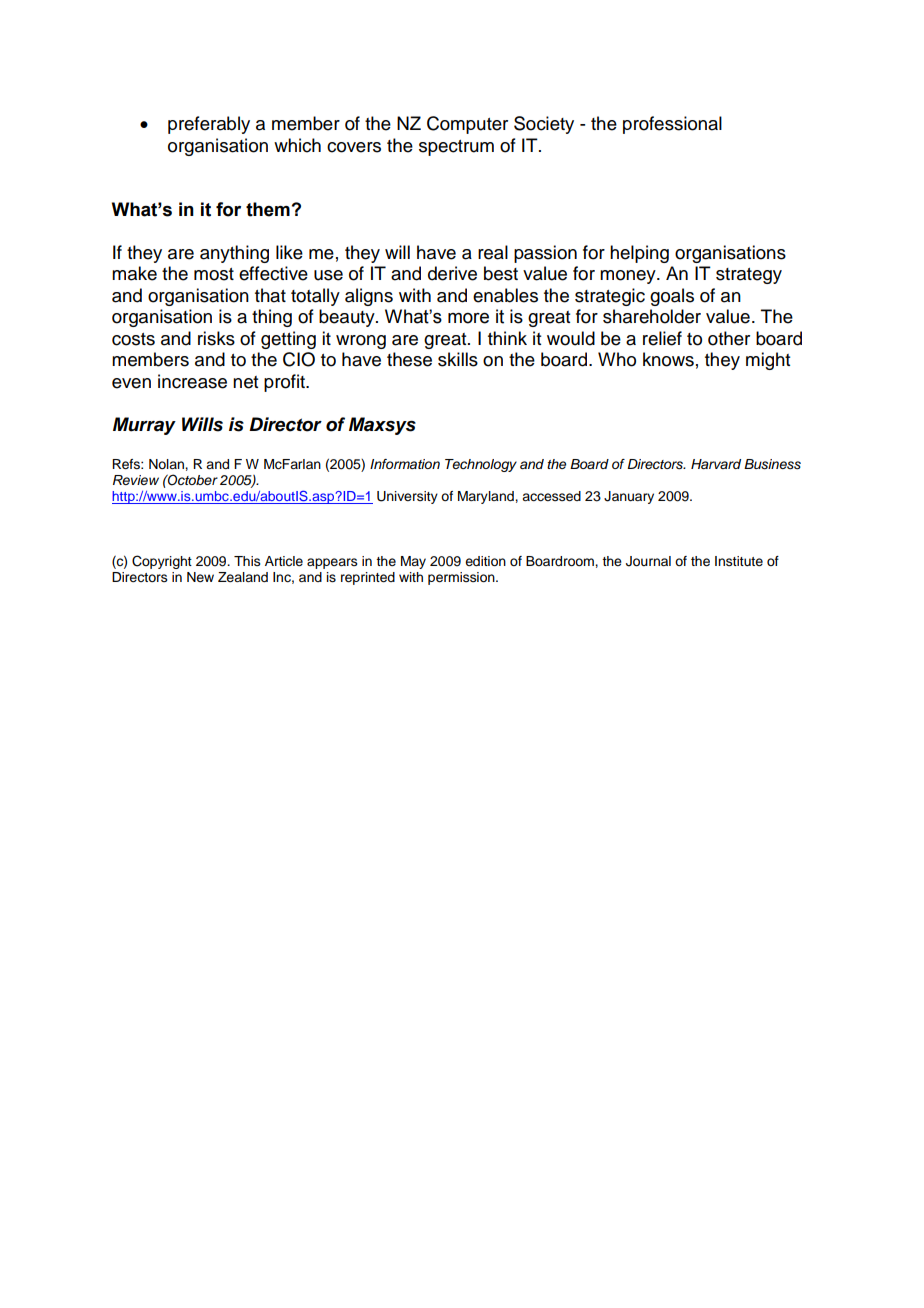 The image size is (924, 1308). What do you see at coordinates (456, 148) in the screenshot?
I see `spectrum` at bounding box center [456, 148].
